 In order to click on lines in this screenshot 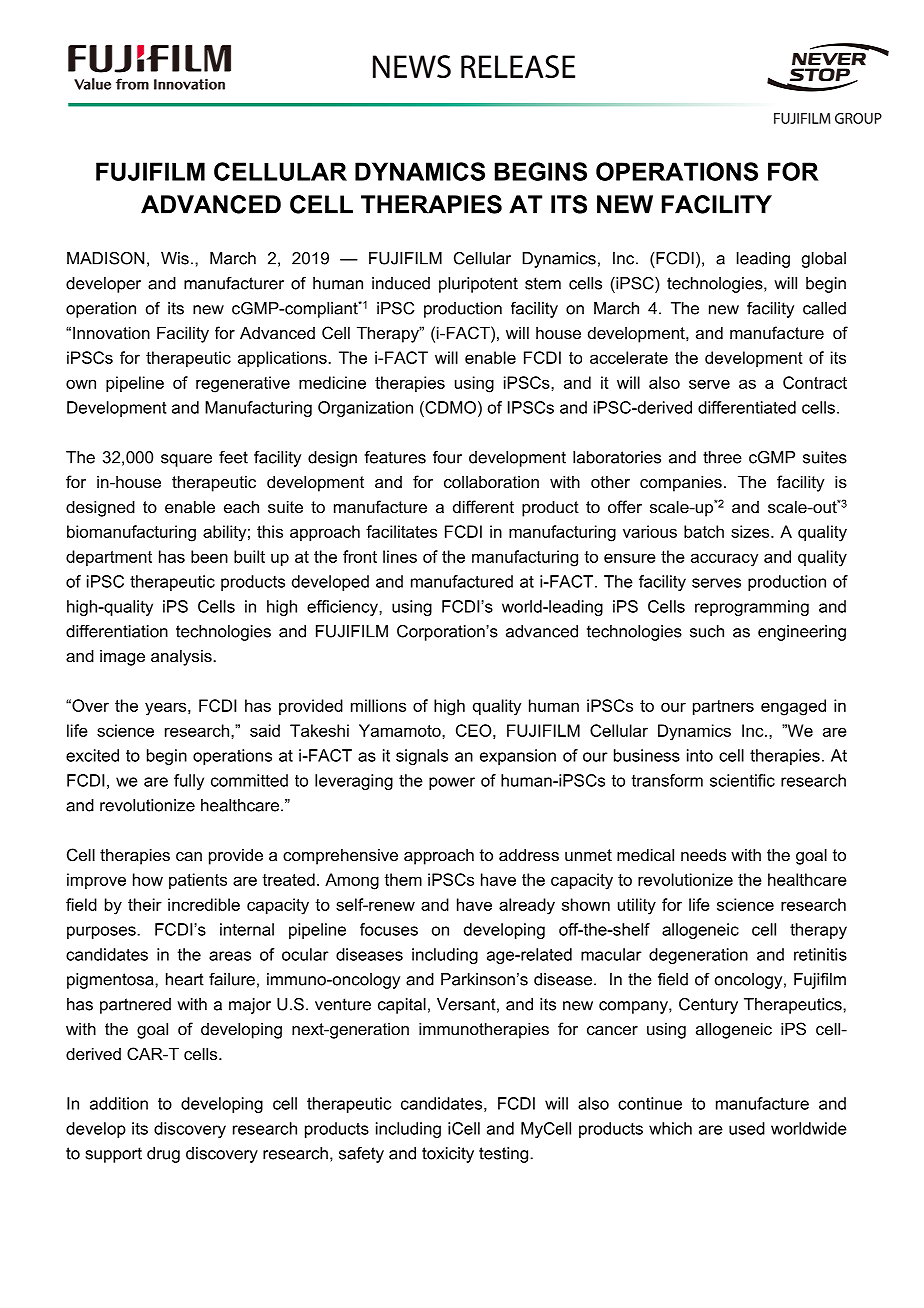, I will do `click(400, 556)`.
